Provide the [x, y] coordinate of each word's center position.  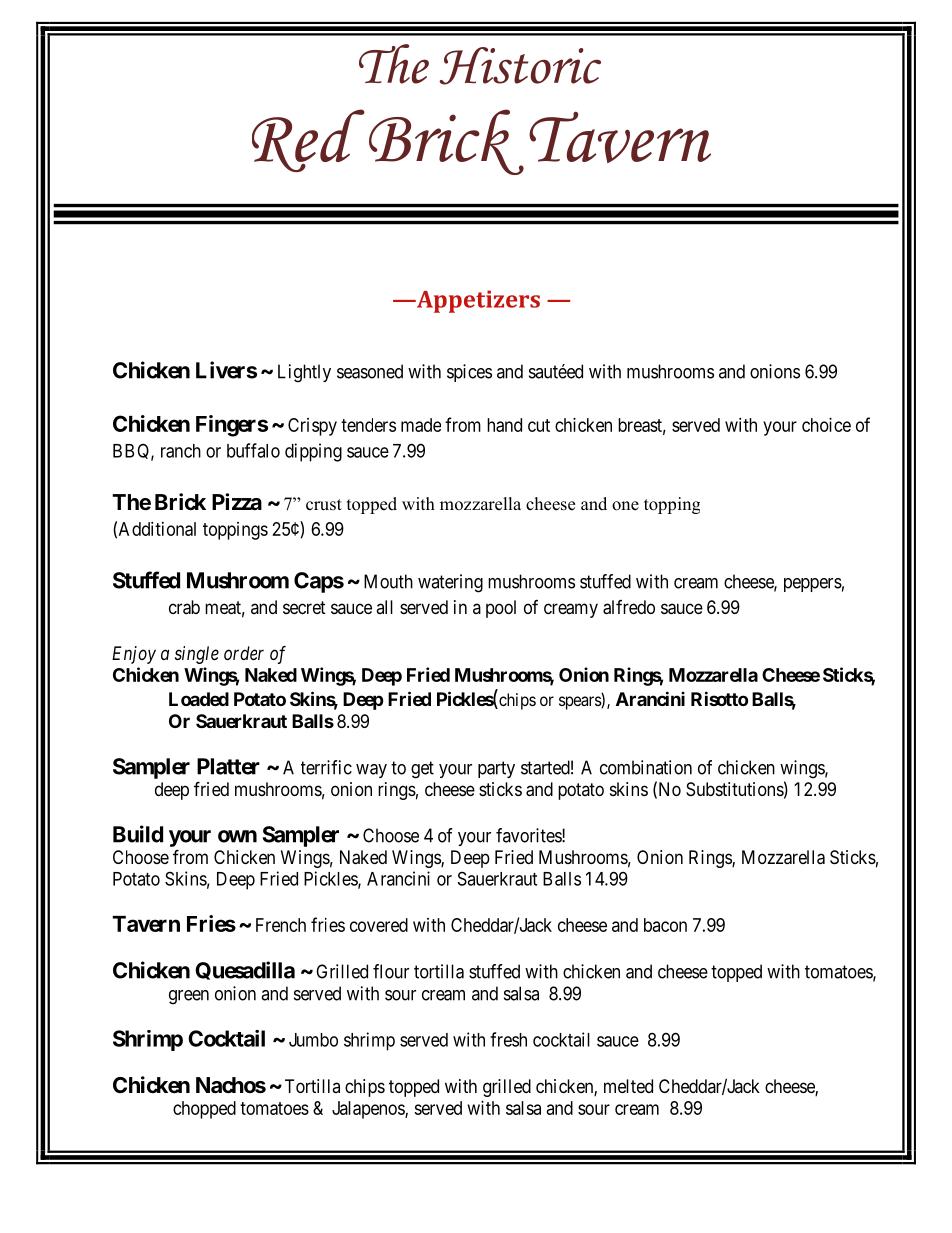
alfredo [629, 607]
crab [184, 607]
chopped [204, 1110]
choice [826, 425]
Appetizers [477, 301]
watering [450, 583]
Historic [520, 66]
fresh [508, 1039]
